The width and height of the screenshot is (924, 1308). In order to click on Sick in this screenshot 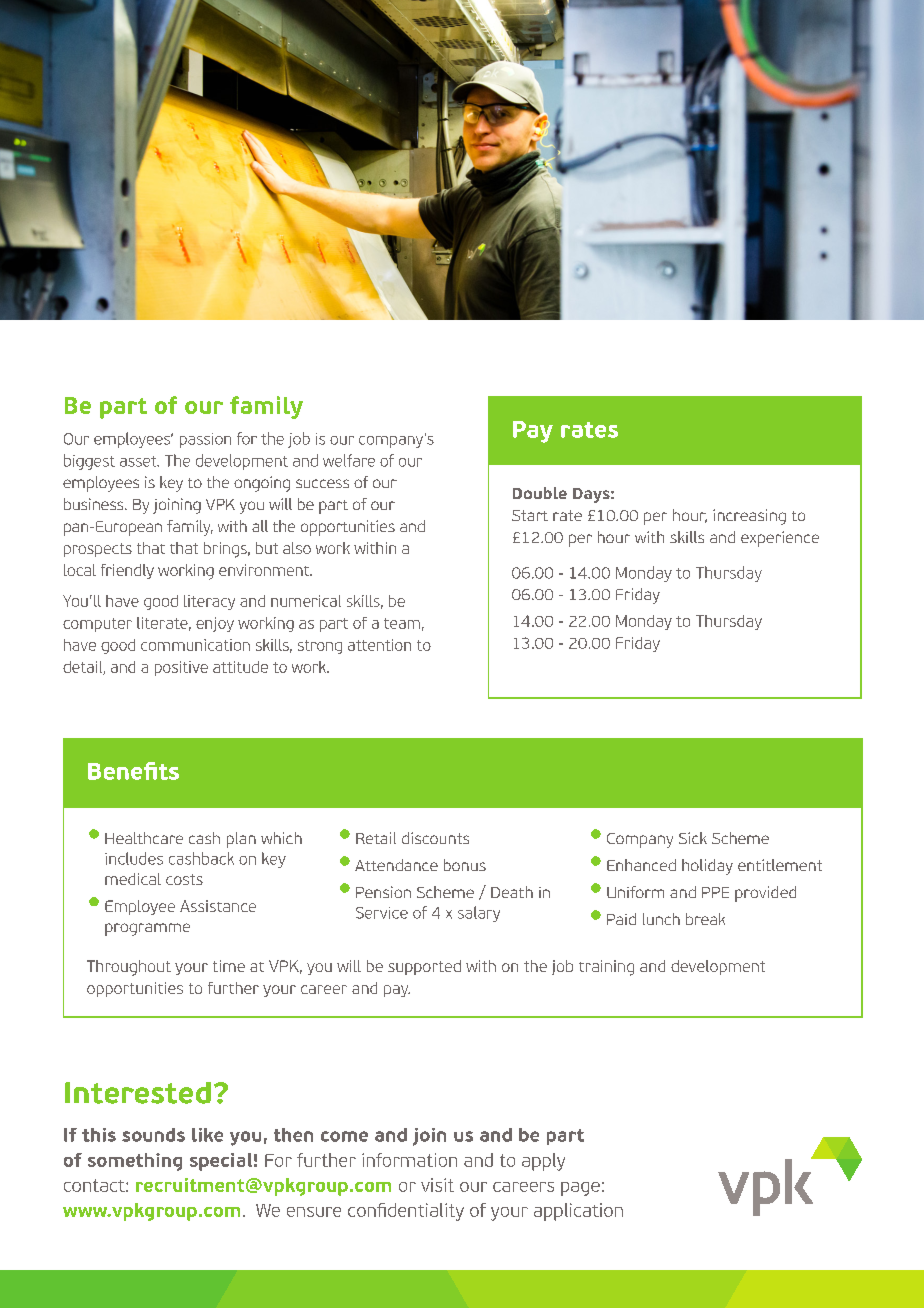, I will do `click(693, 838)`.
